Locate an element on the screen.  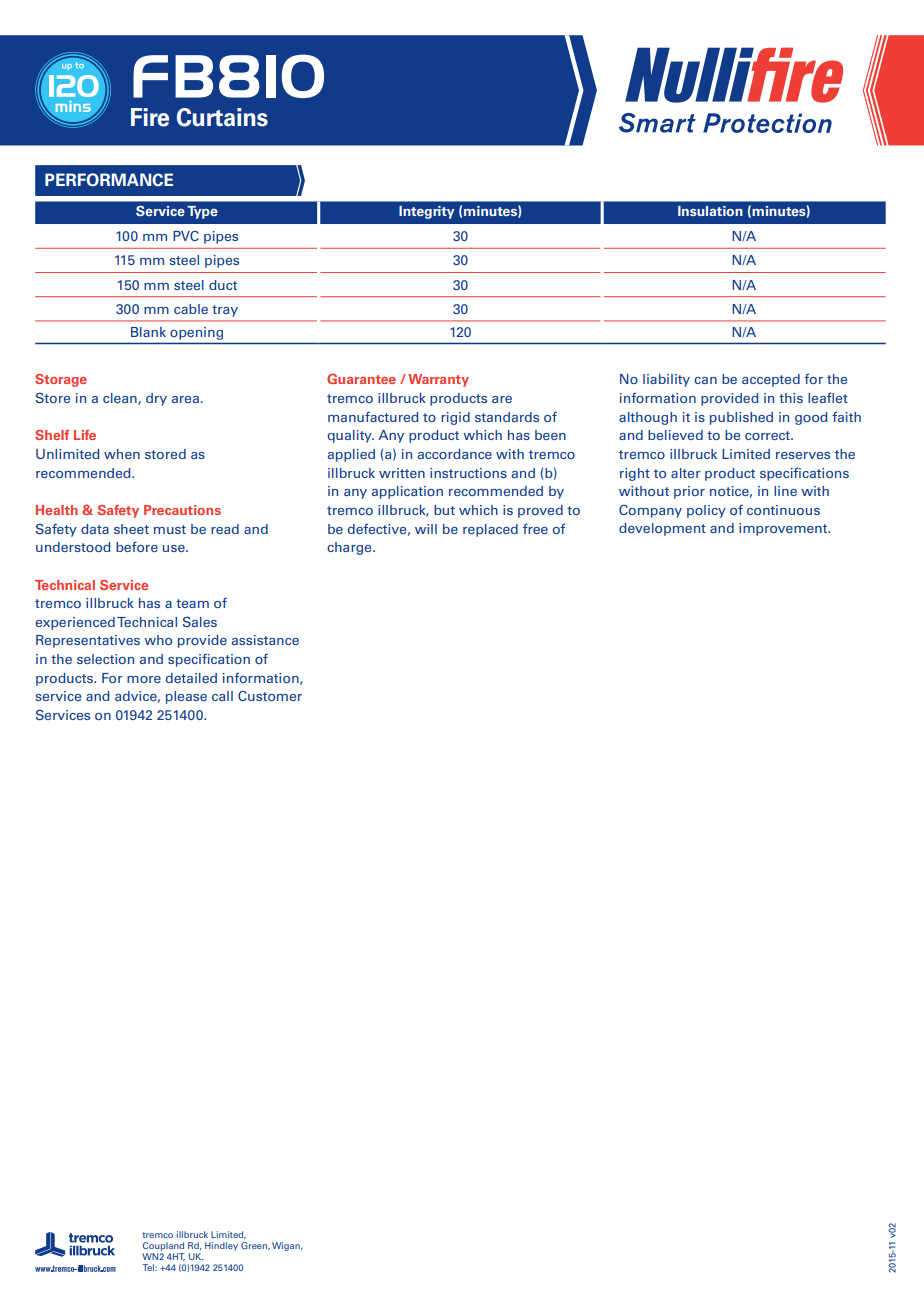
improvement is located at coordinates (784, 529).
